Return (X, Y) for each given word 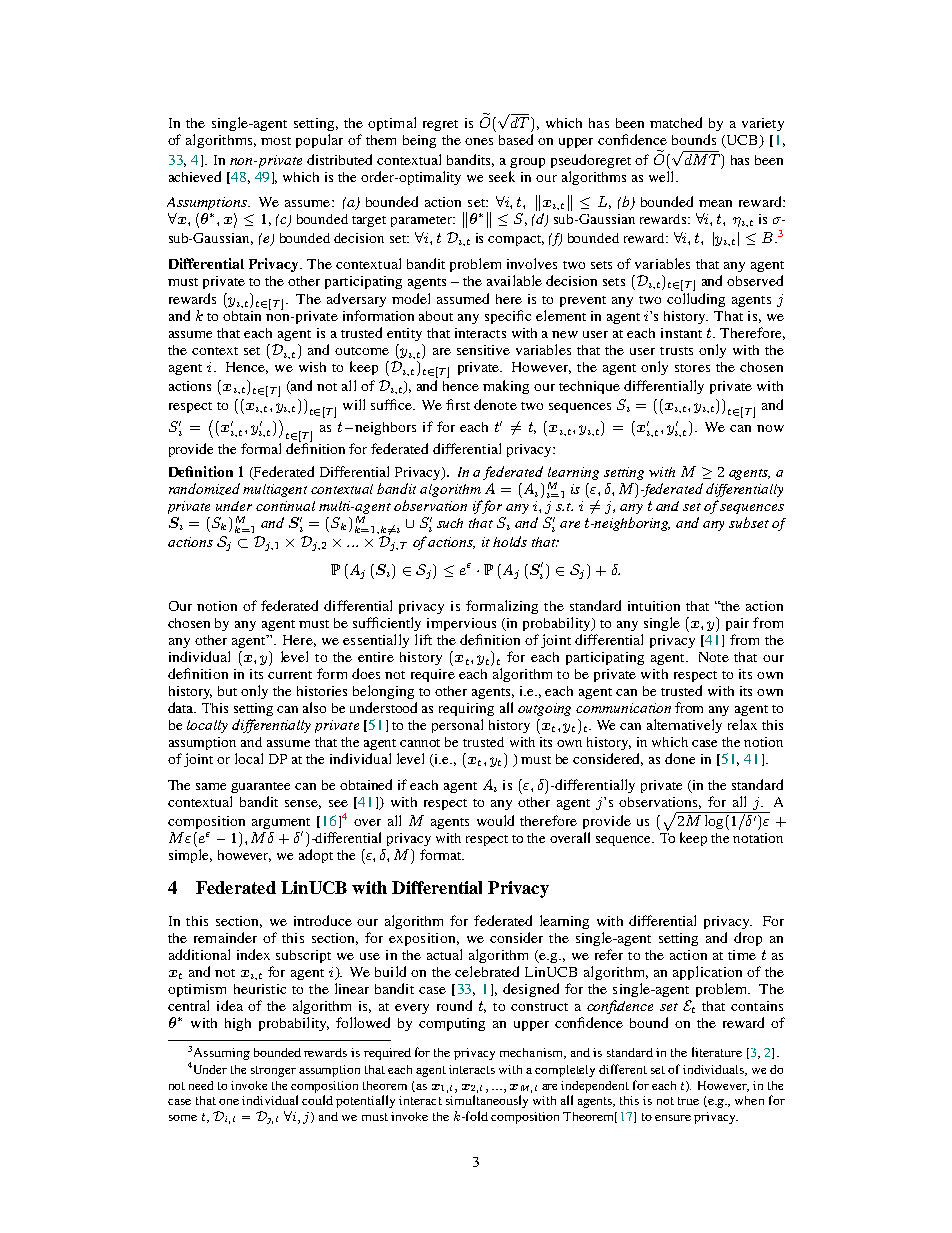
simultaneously (487, 1101)
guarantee (260, 787)
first (458, 404)
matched (676, 122)
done (680, 758)
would (495, 820)
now (770, 428)
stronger (273, 1071)
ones (479, 141)
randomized (204, 489)
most (276, 141)
